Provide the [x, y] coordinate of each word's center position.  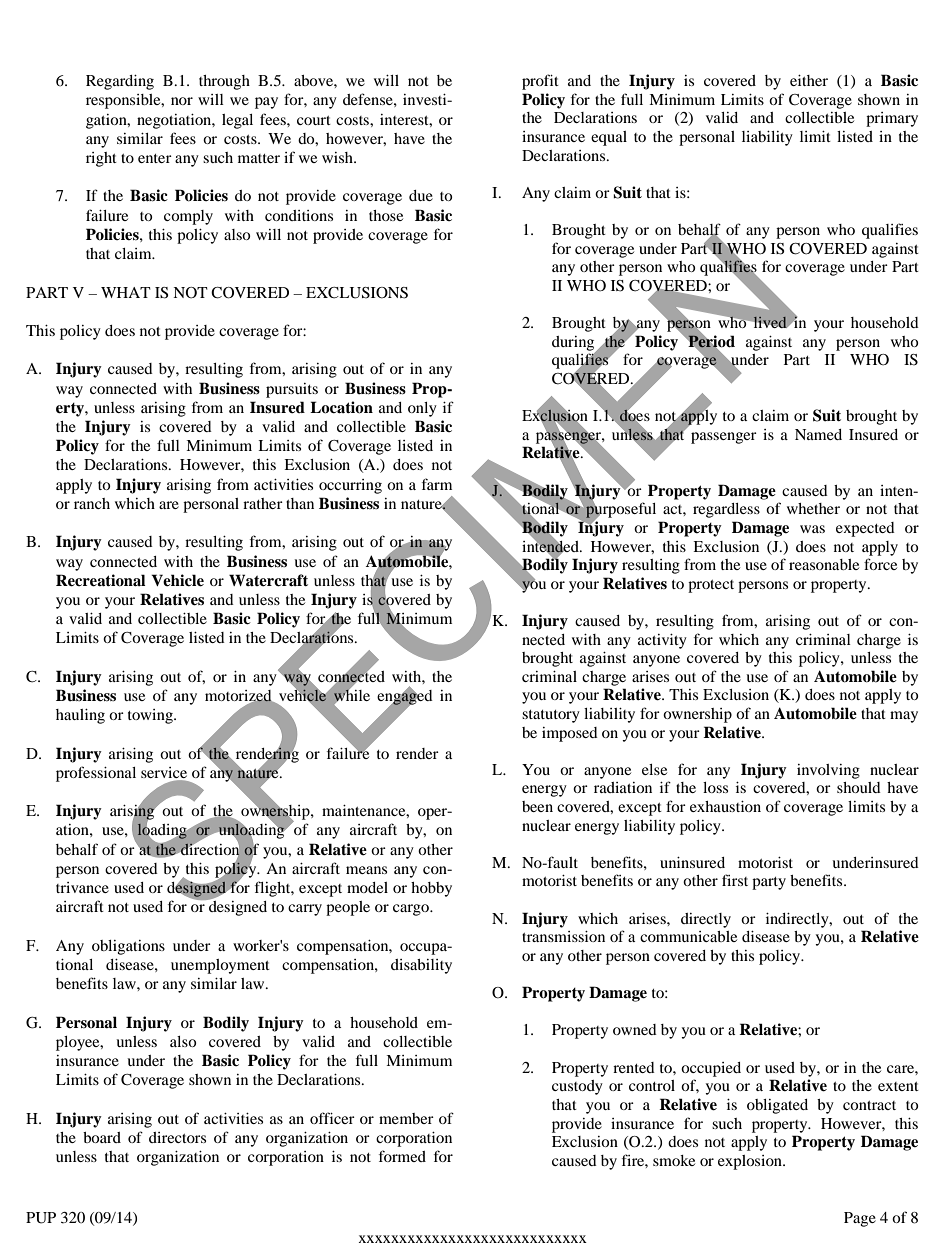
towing [151, 716]
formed [402, 1156]
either [809, 80]
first [735, 880]
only [422, 409]
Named [818, 434]
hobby [431, 889]
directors [177, 1137]
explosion [751, 1162]
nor [182, 101]
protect [711, 586]
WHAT [126, 292]
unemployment [220, 966]
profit [540, 82]
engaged [405, 697]
